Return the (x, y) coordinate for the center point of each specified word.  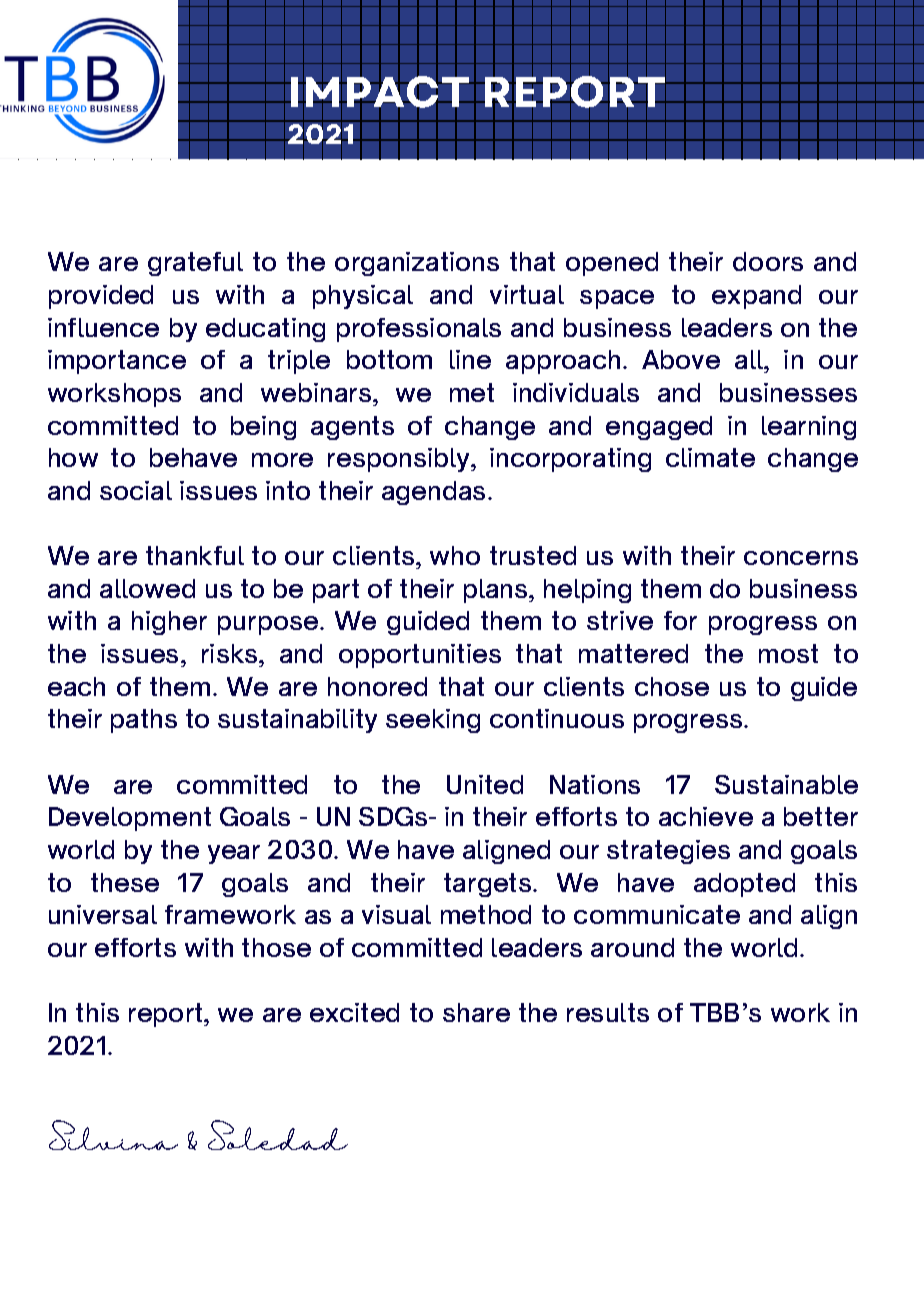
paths (144, 721)
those (276, 947)
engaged (659, 428)
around (632, 947)
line (470, 359)
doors (768, 261)
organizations (417, 264)
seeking (433, 721)
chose (672, 686)
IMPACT (380, 92)
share (476, 1012)
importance (117, 362)
